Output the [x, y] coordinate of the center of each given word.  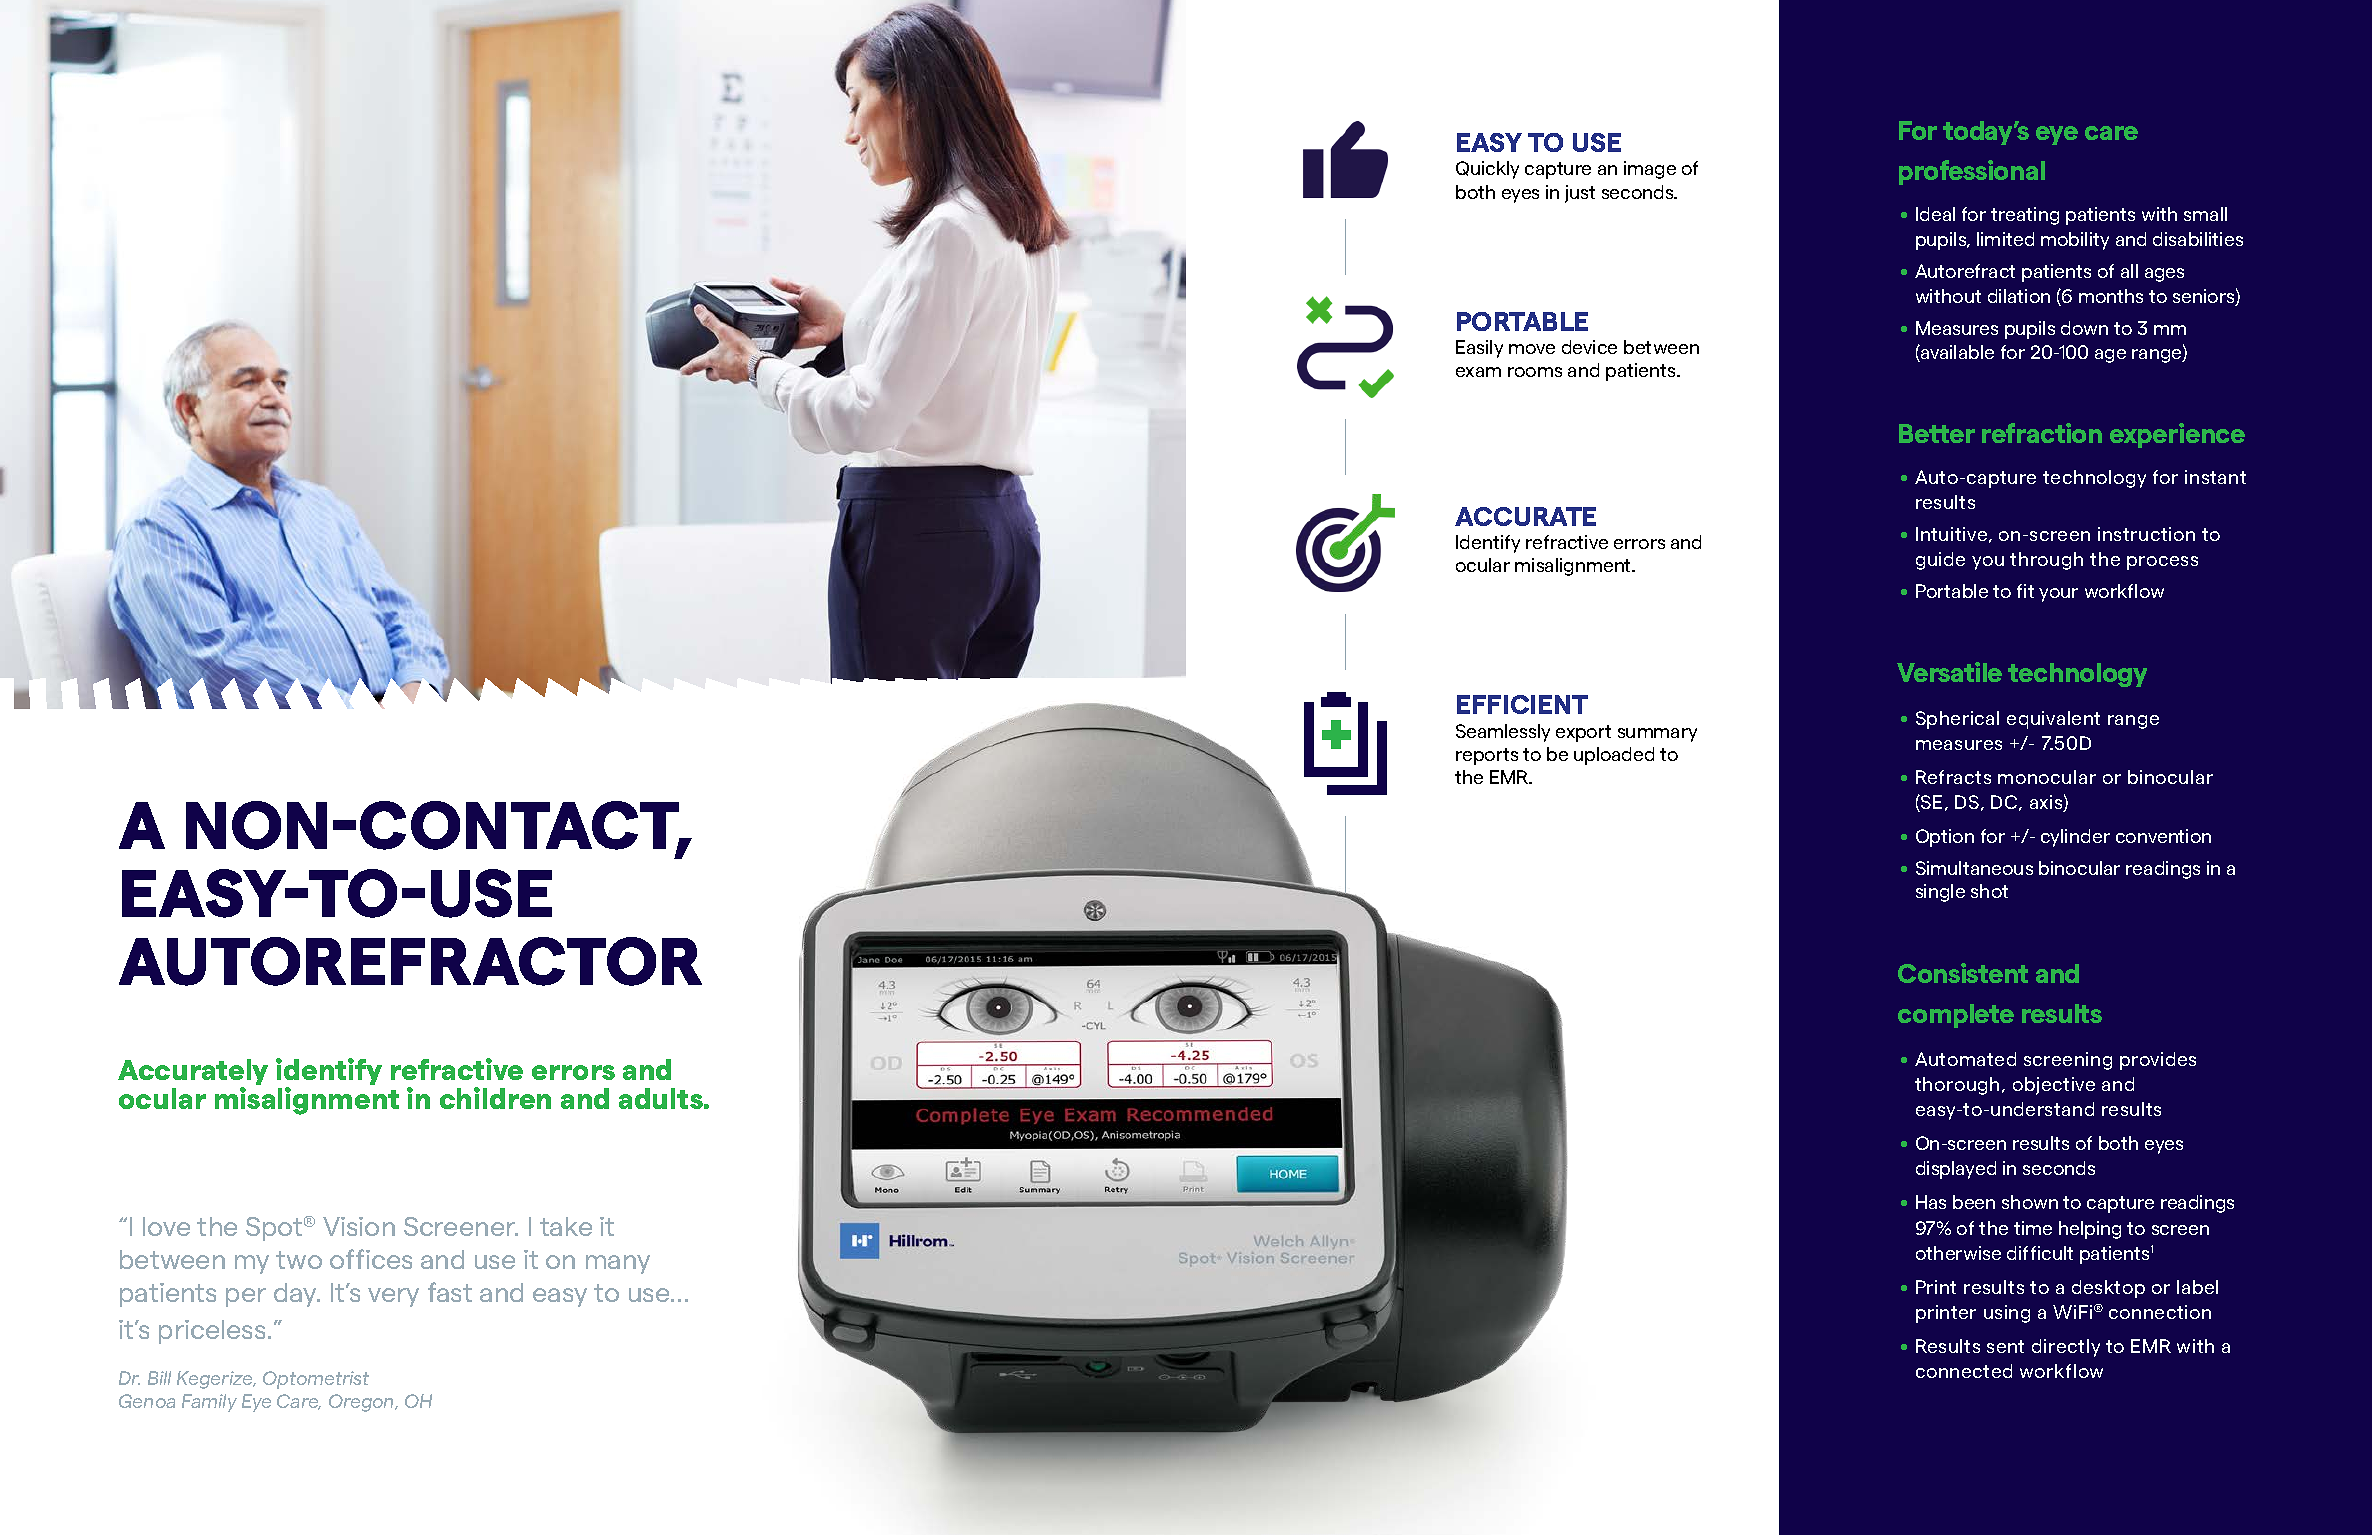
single [1940, 893]
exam [1478, 372]
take [566, 1226]
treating [2025, 216]
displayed [1956, 1170]
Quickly [1487, 170]
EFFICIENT [1522, 704]
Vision [359, 1226]
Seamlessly [1503, 733]
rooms [1535, 372]
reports [1487, 756]
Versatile [1949, 672]
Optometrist [316, 1380]
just [1580, 194]
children [495, 1098]
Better [1937, 433]
